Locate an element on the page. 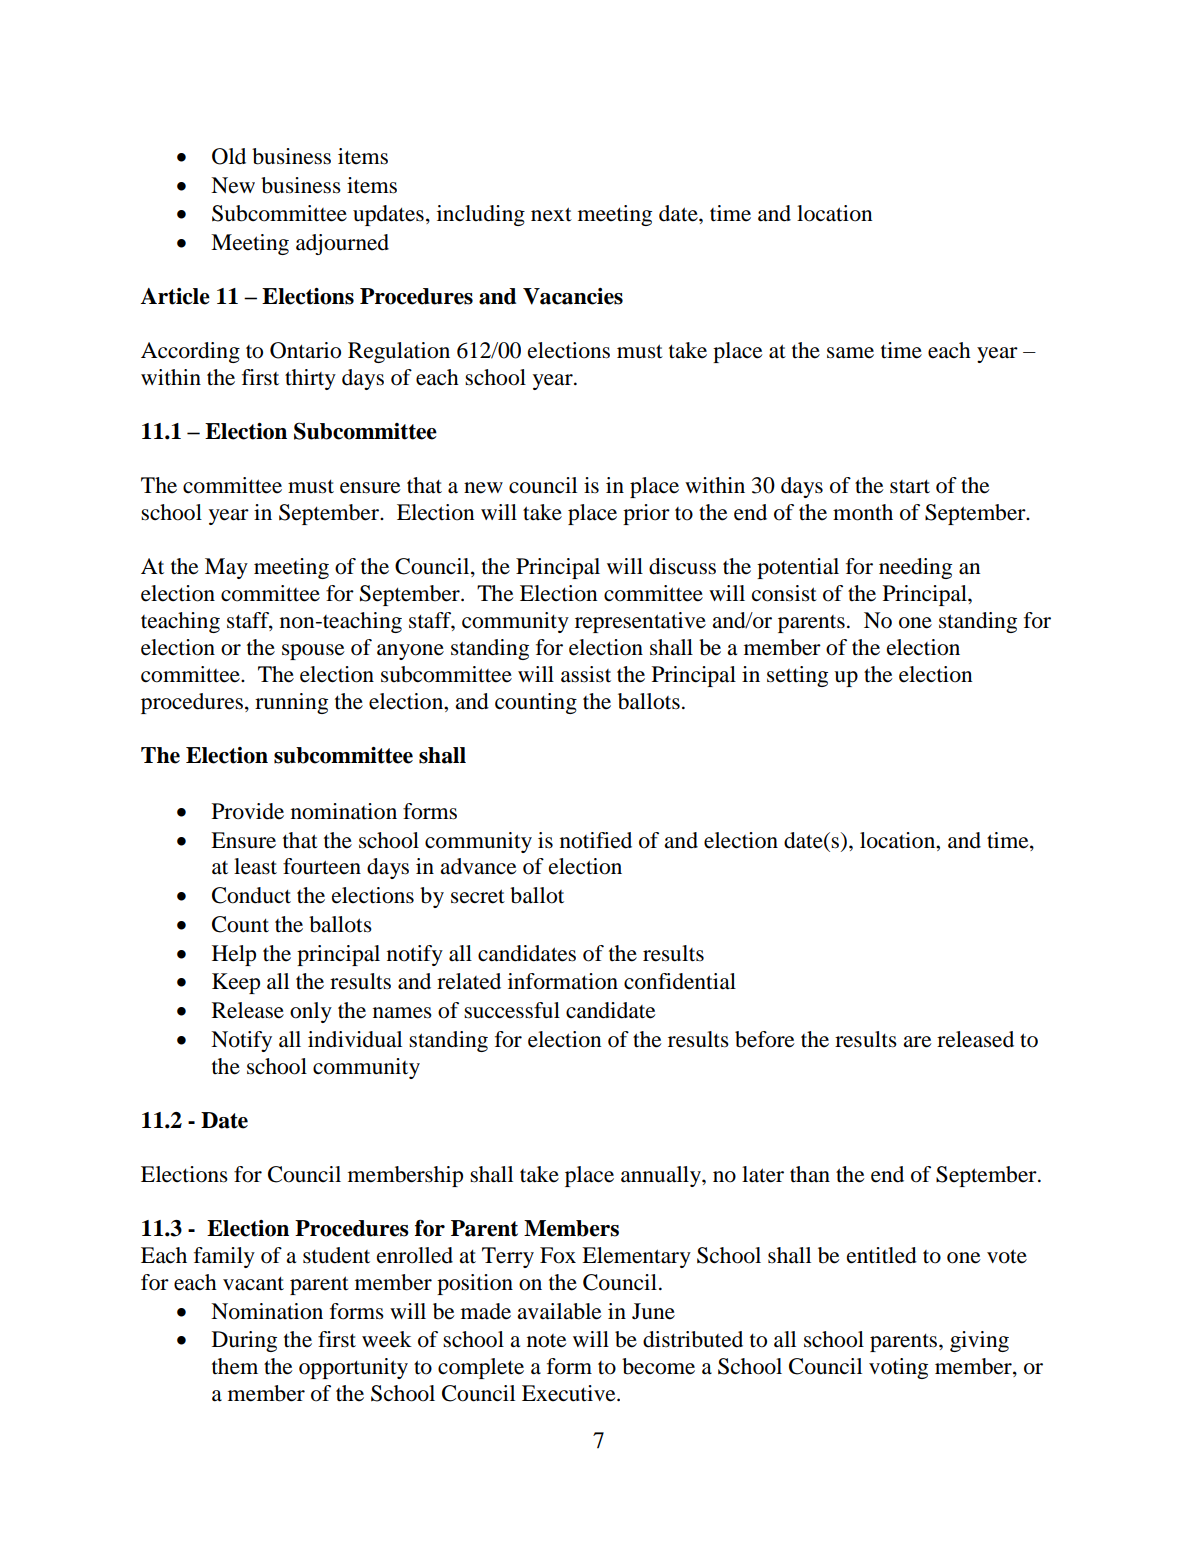 This page has width=1198, height=1550. voting is located at coordinates (898, 1368).
